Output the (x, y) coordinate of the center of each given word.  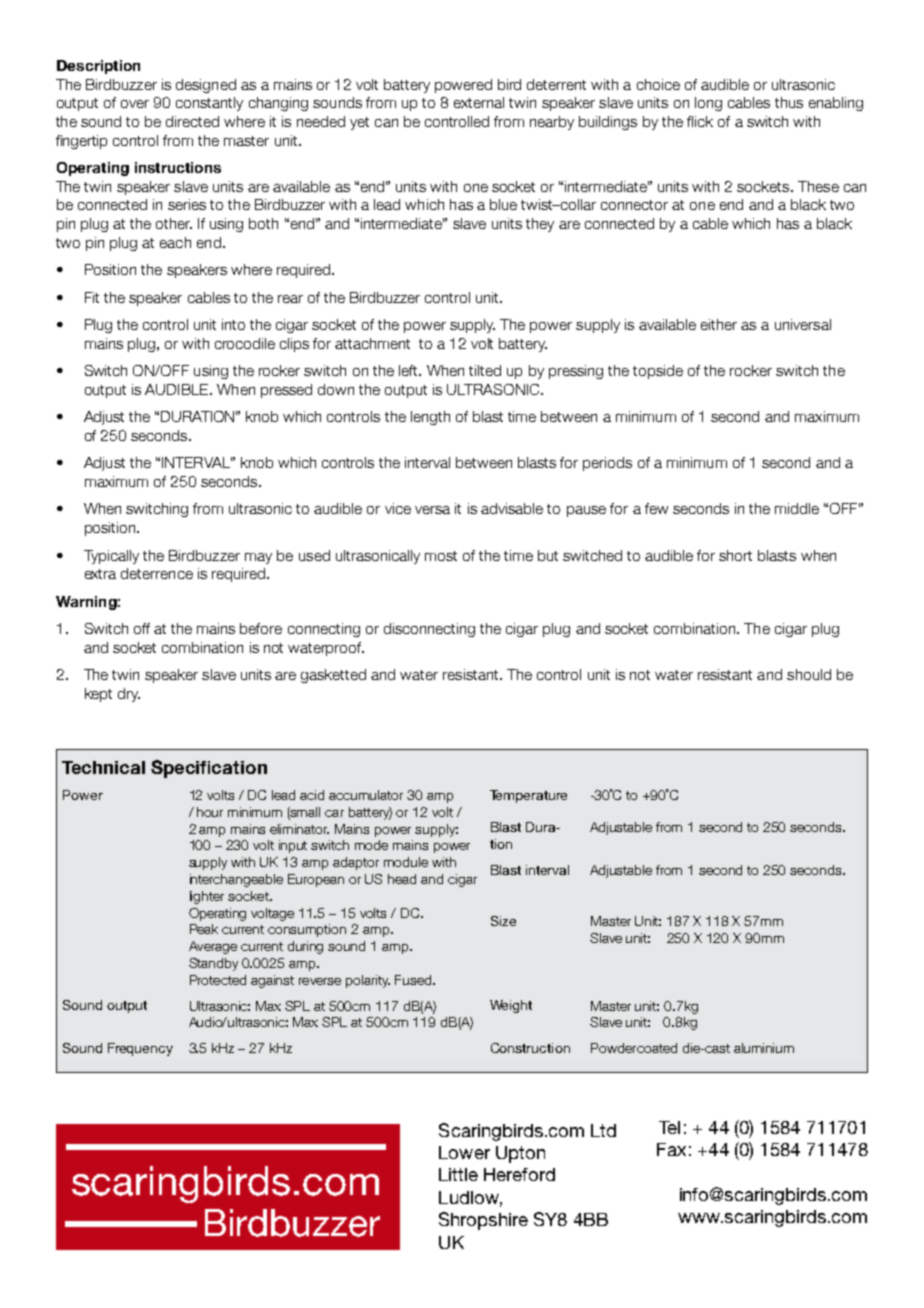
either (719, 324)
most (441, 556)
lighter (207, 897)
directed (192, 121)
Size (503, 921)
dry (129, 695)
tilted (485, 370)
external (479, 102)
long (708, 104)
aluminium (764, 1048)
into (233, 324)
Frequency (140, 1049)
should (809, 674)
